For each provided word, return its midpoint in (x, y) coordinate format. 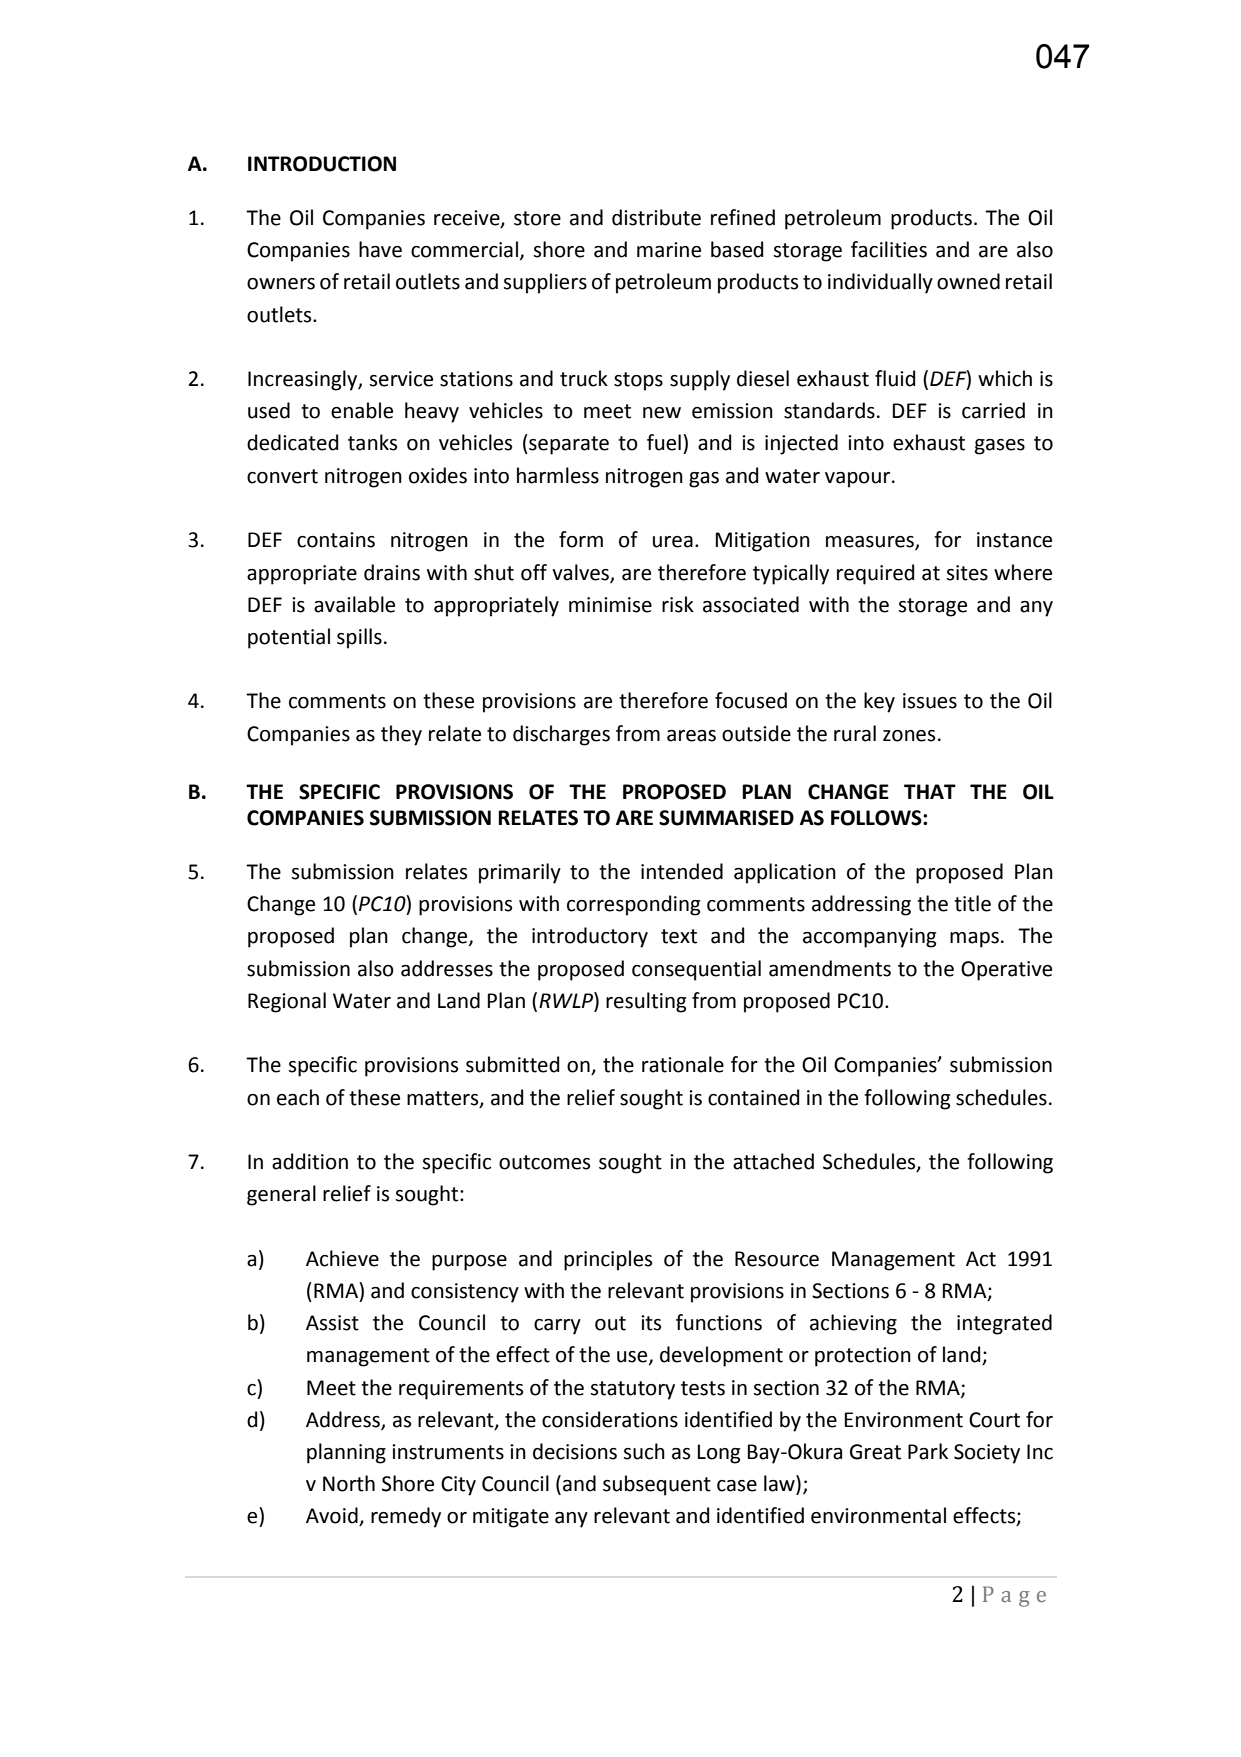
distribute (656, 217)
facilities (889, 249)
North (349, 1483)
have (380, 249)
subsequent (657, 1485)
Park (928, 1451)
